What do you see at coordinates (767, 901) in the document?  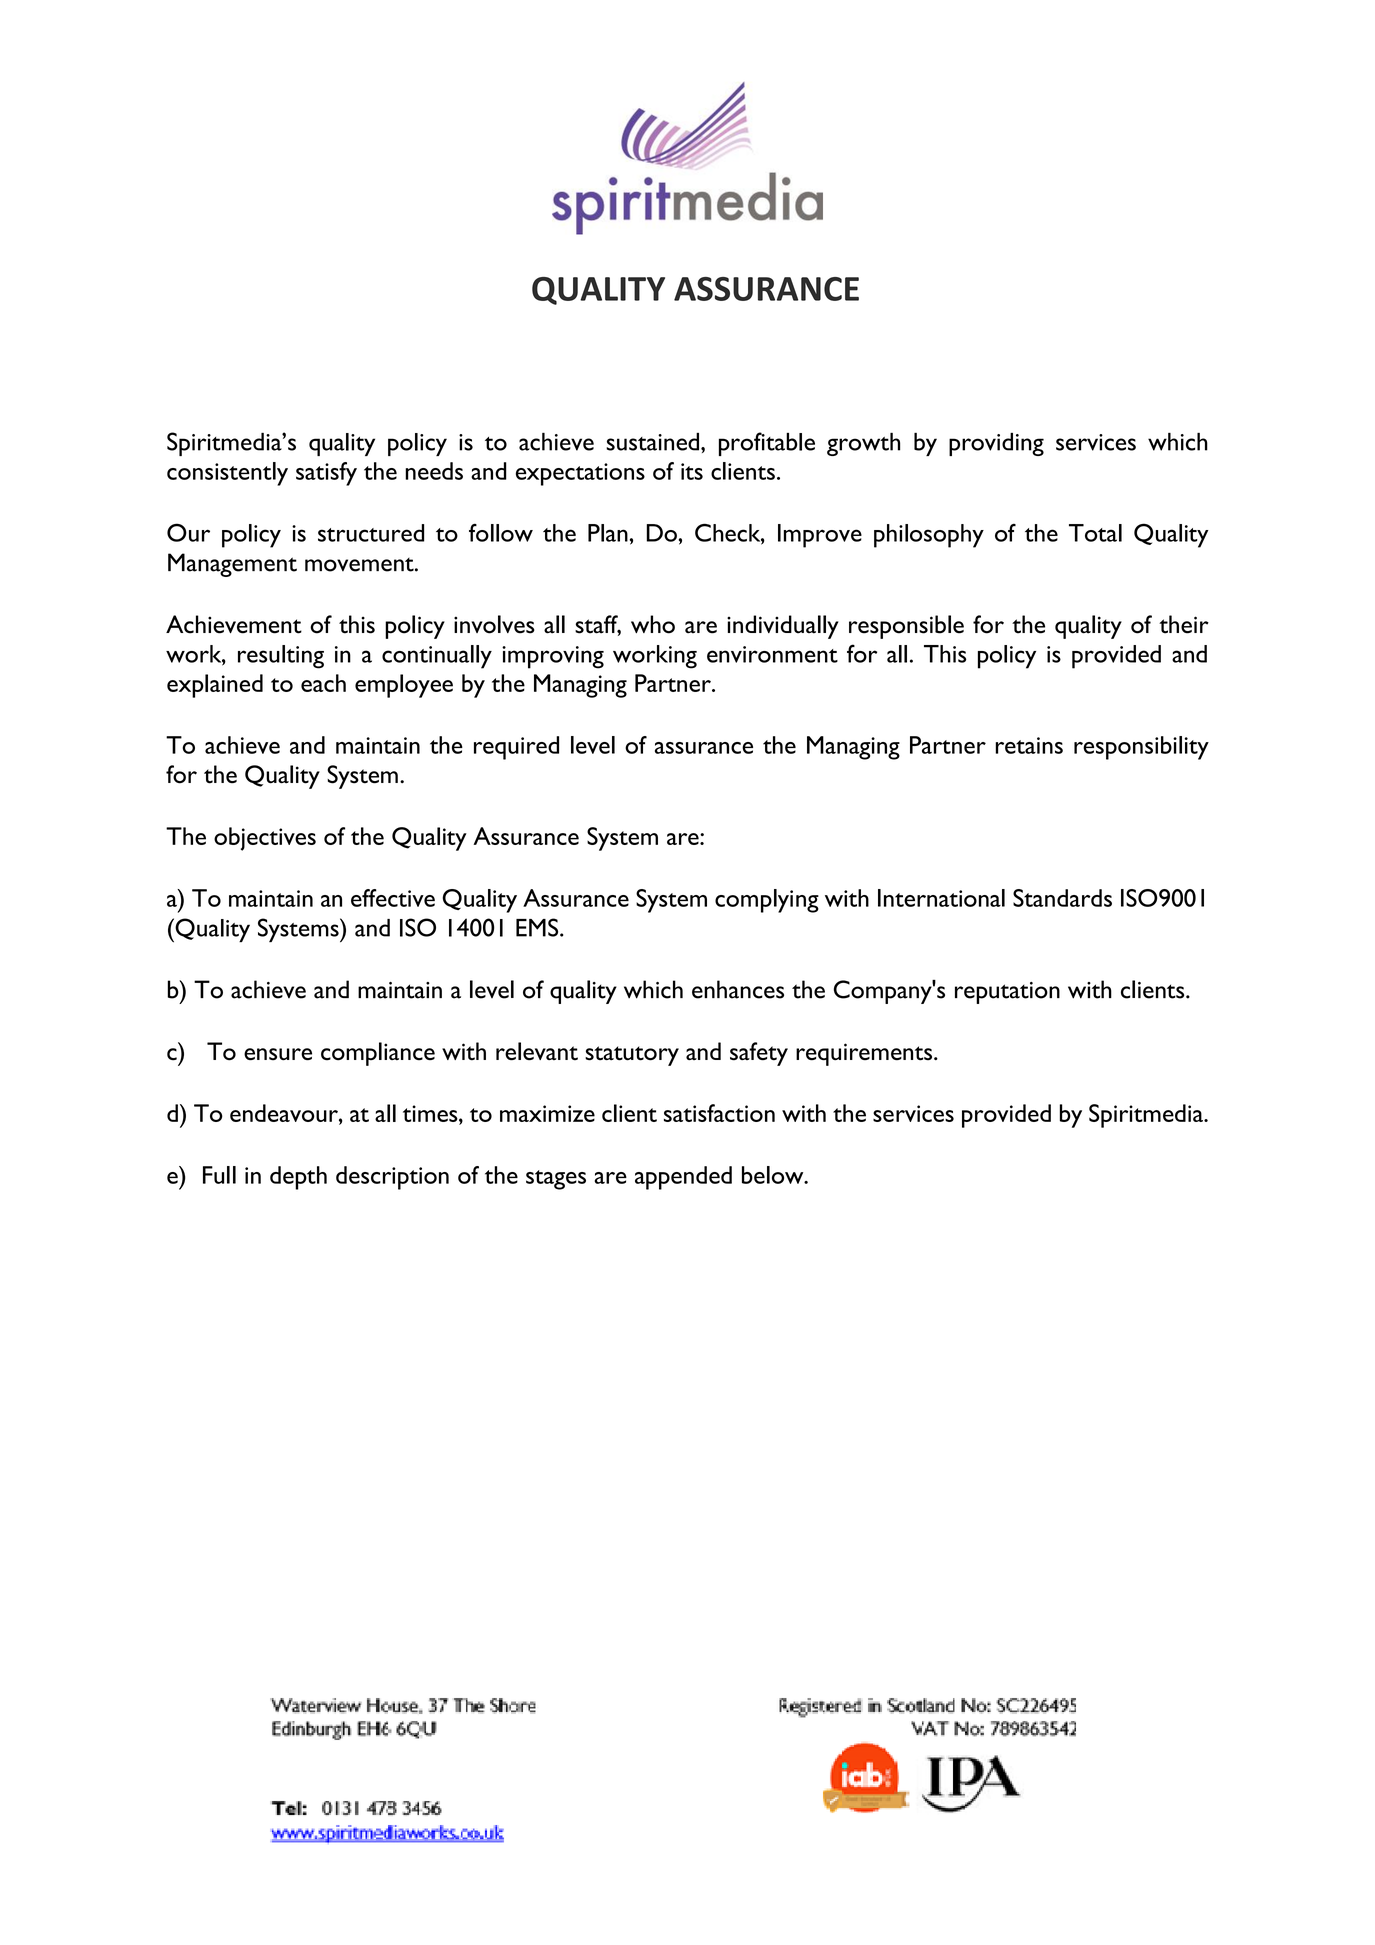 I see `complying` at bounding box center [767, 901].
